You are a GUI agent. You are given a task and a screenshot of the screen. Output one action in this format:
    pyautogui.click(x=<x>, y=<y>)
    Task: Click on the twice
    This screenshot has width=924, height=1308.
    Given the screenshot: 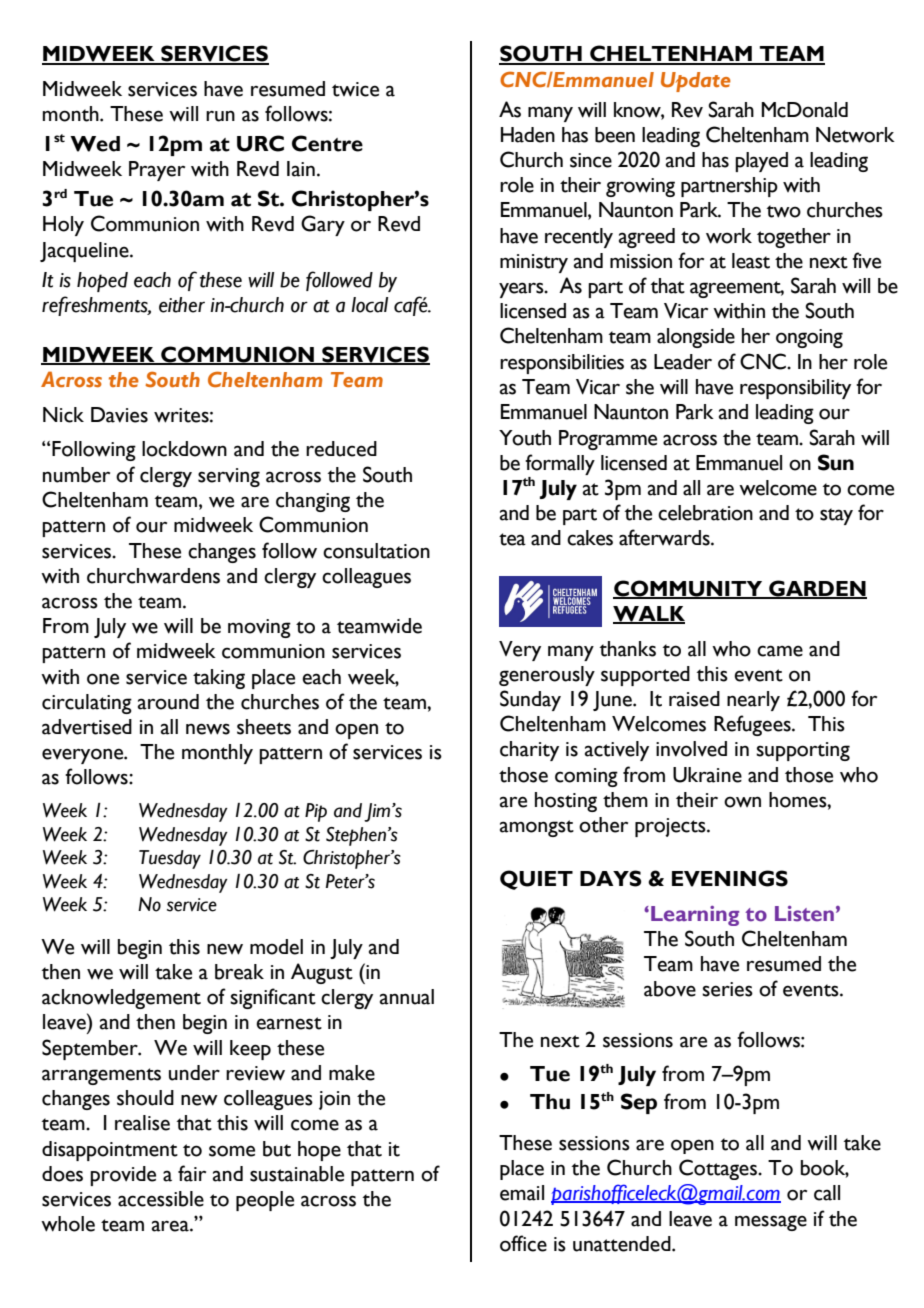 What is the action you would take?
    pyautogui.click(x=355, y=89)
